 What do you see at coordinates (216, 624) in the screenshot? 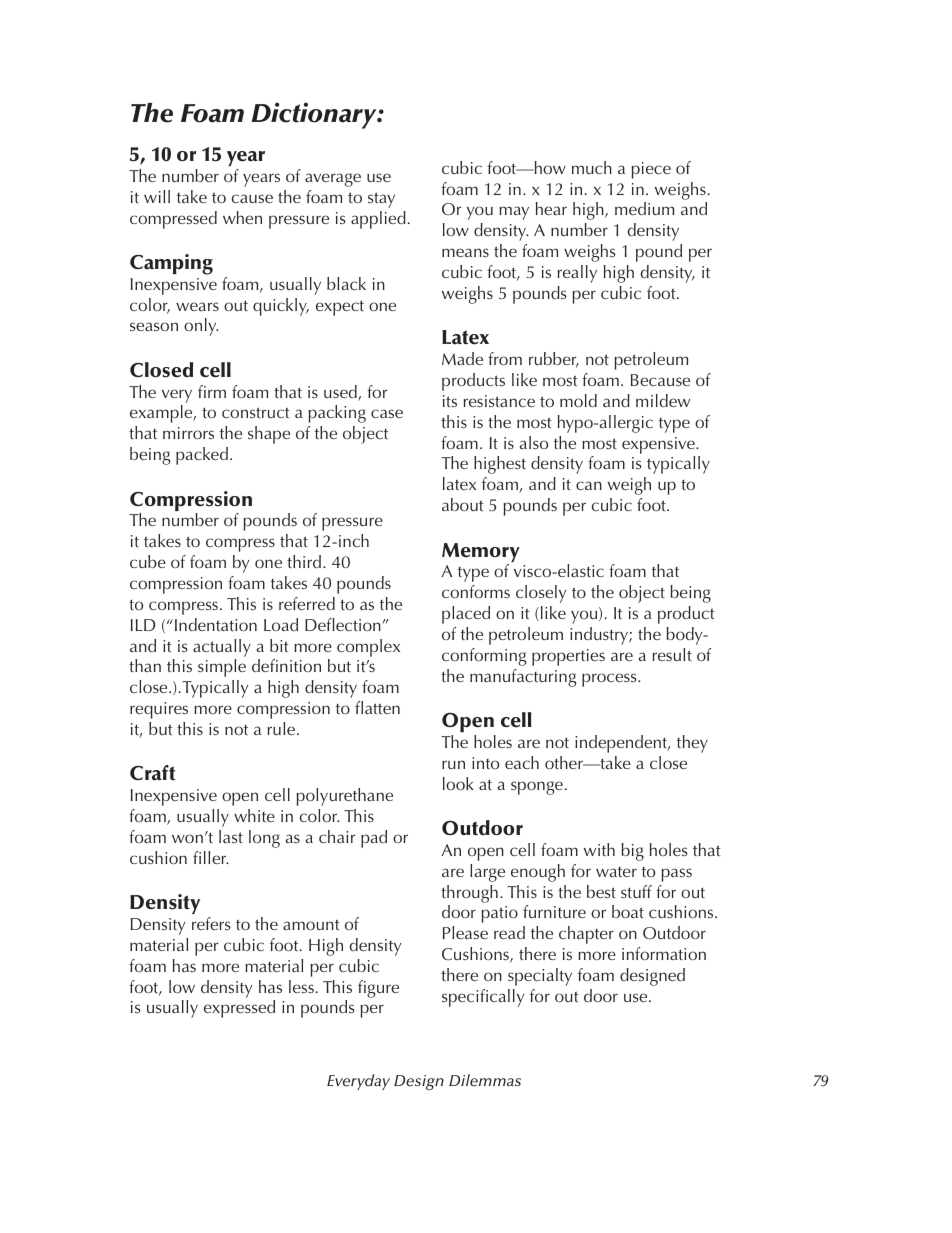
I see `Indentation` at bounding box center [216, 624].
